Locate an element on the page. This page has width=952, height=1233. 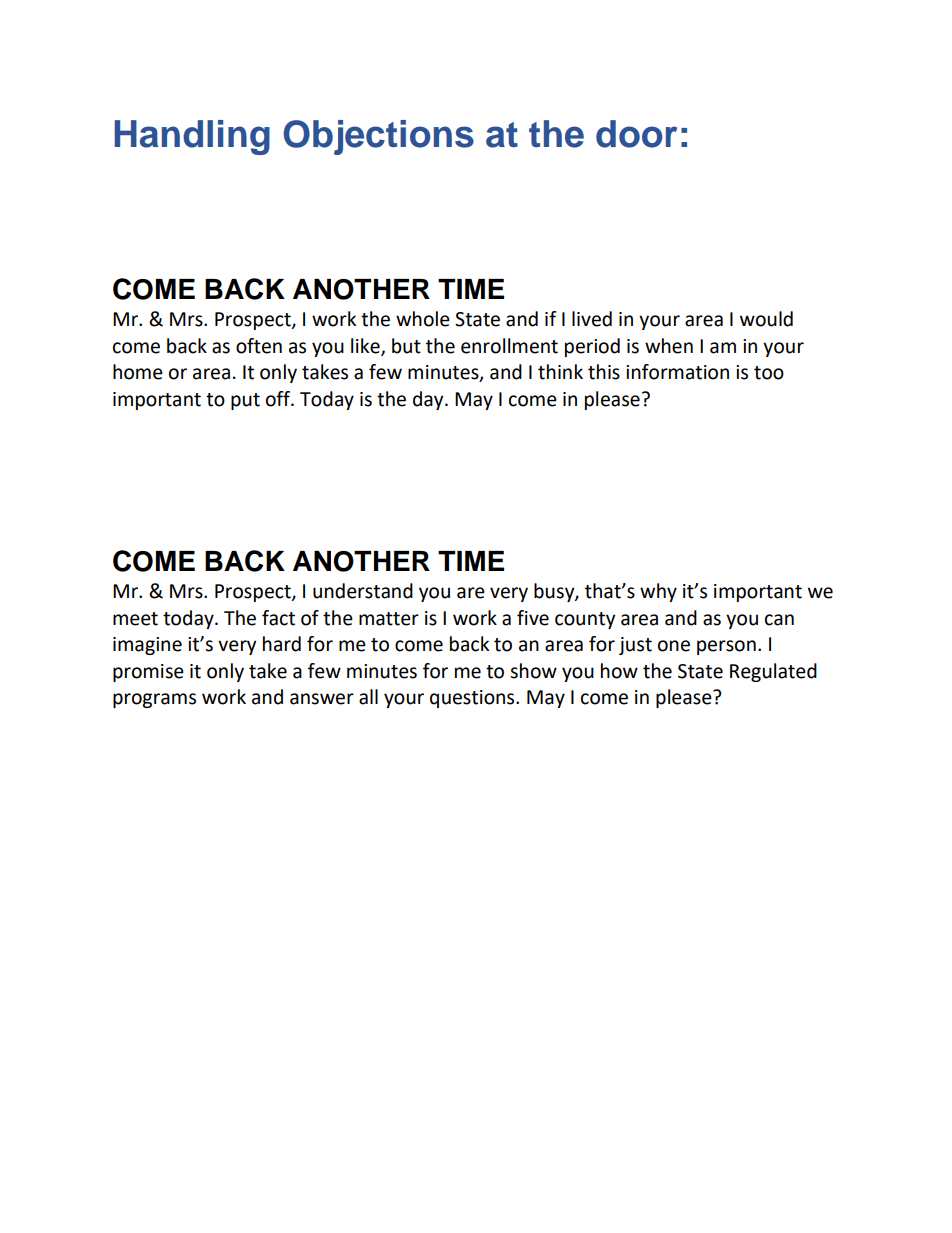
why is located at coordinates (658, 592).
